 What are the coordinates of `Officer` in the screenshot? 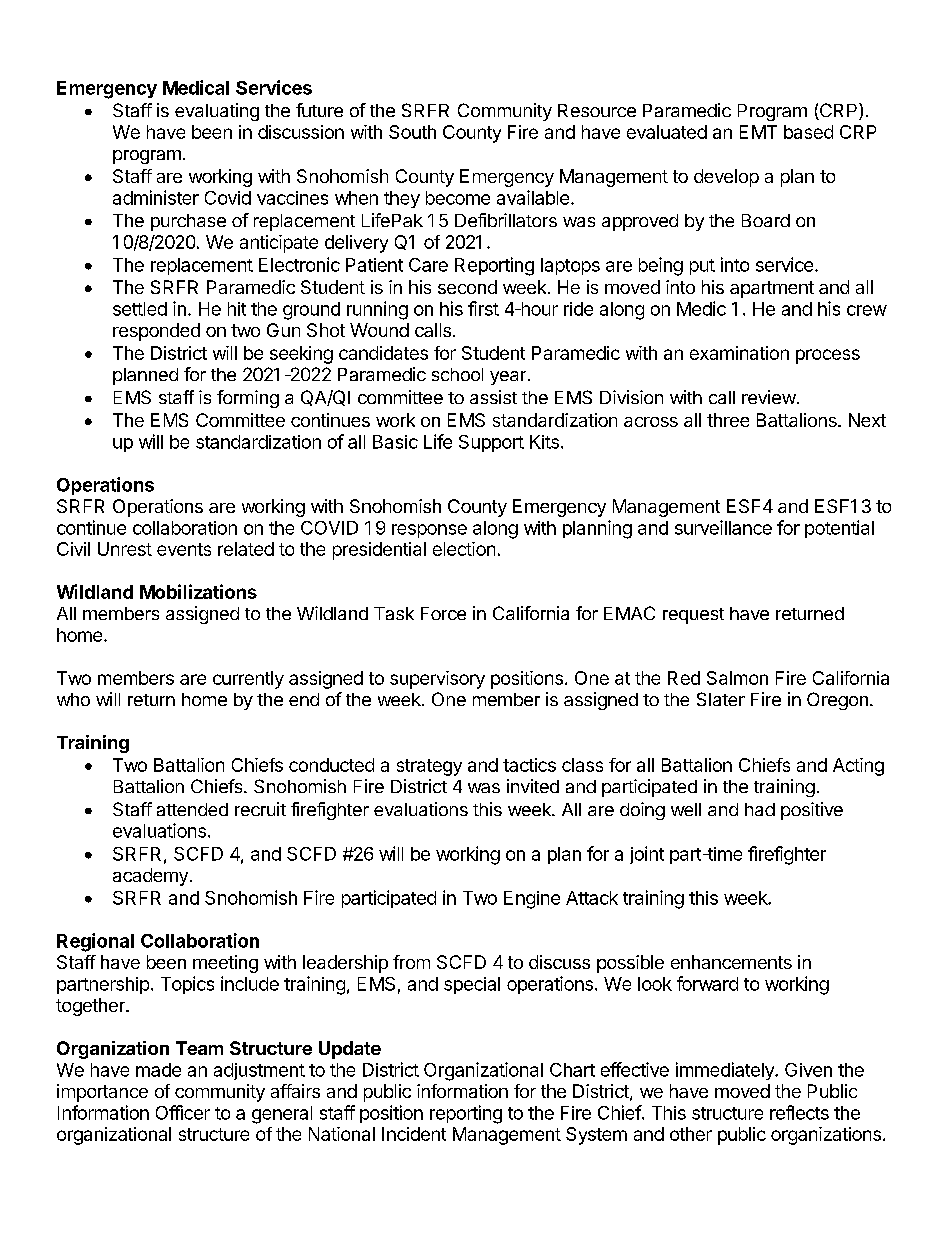 It's located at (183, 1112).
